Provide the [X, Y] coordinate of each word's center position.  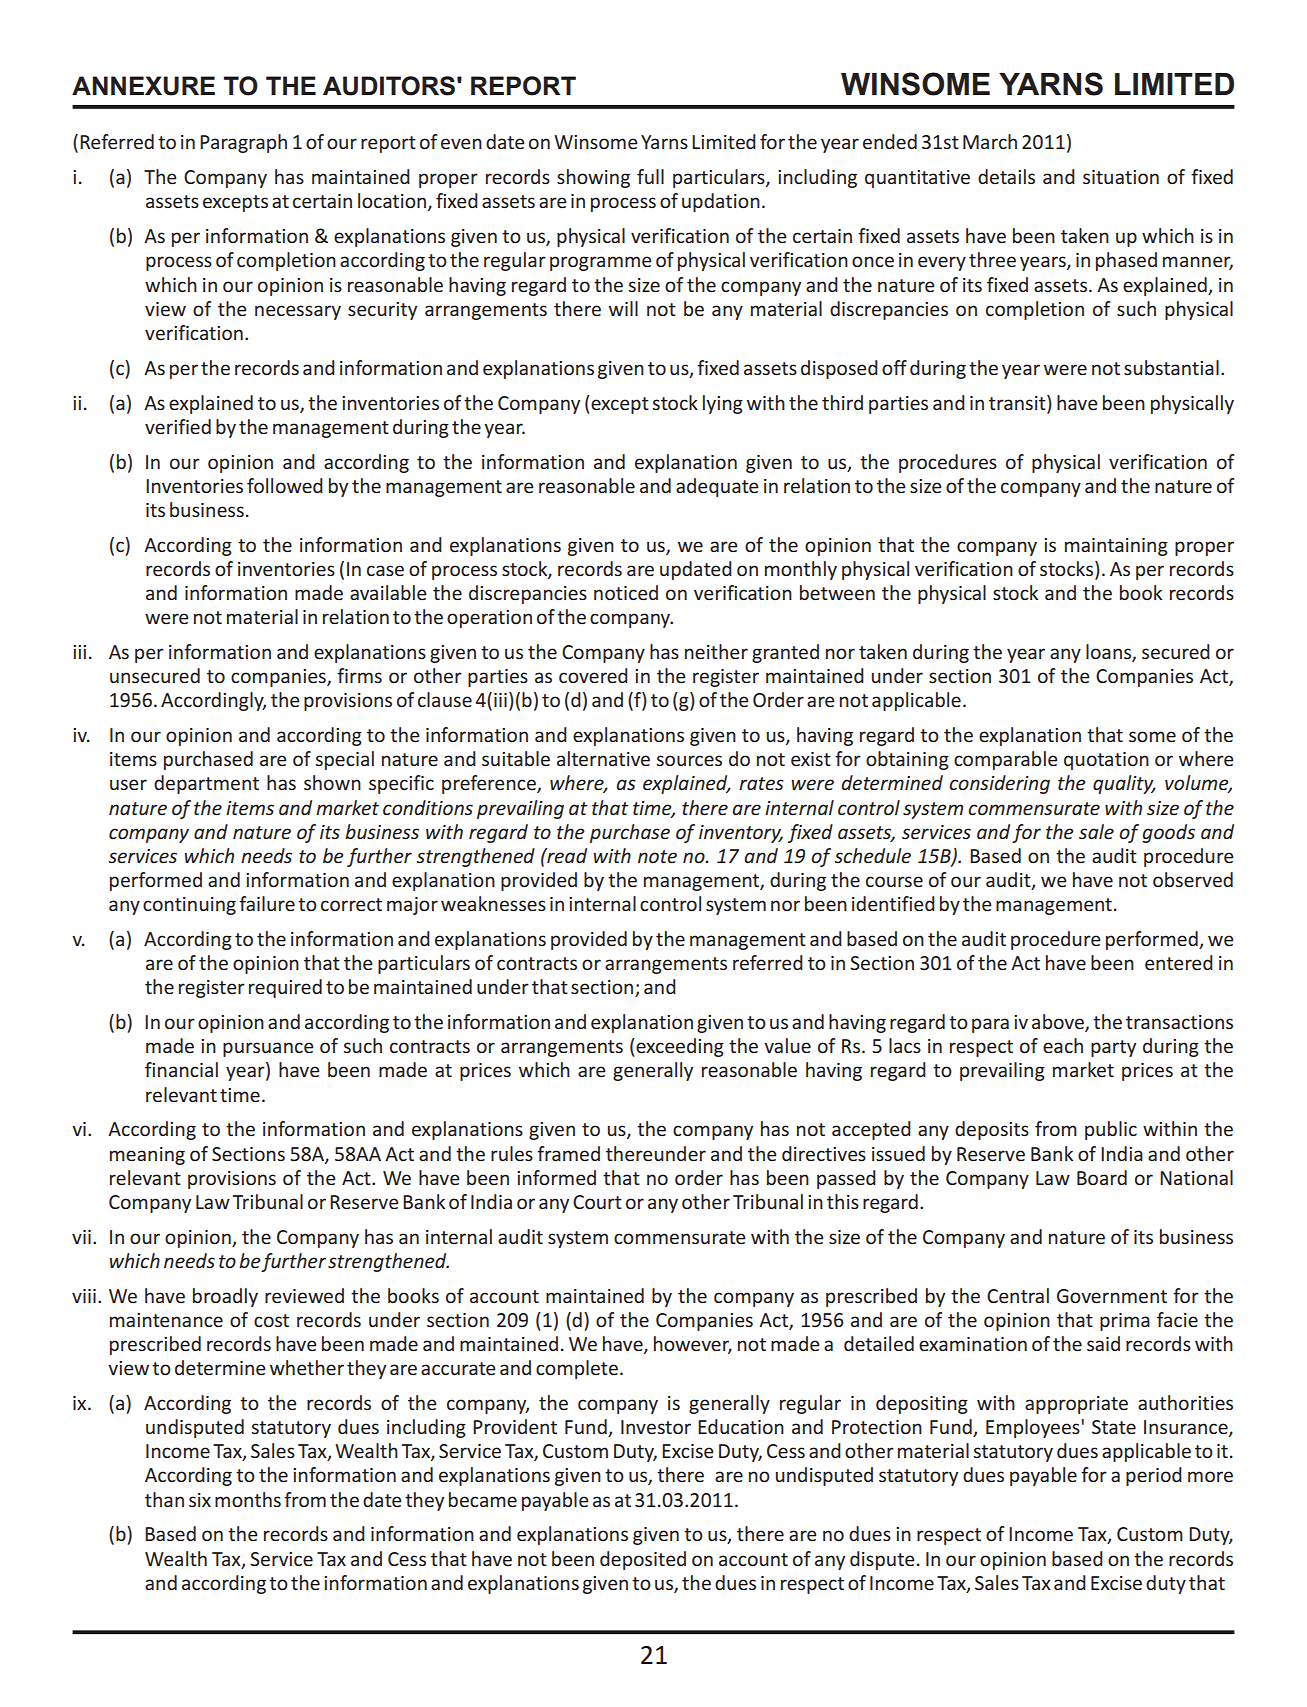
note [657, 856]
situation [1121, 177]
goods [1168, 833]
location [393, 202]
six [200, 1500]
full [650, 176]
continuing [189, 906]
